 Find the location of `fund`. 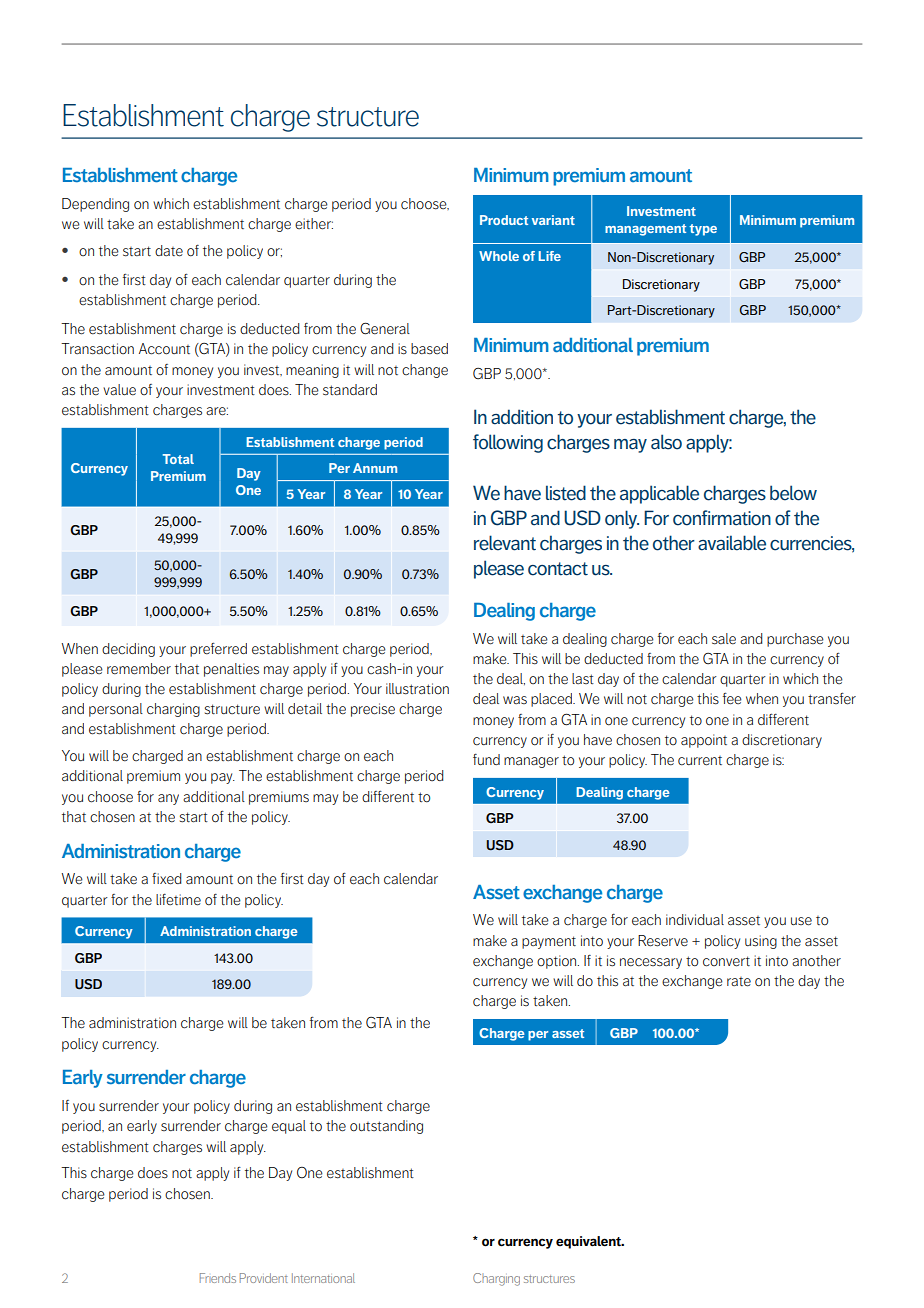

fund is located at coordinates (486, 759).
